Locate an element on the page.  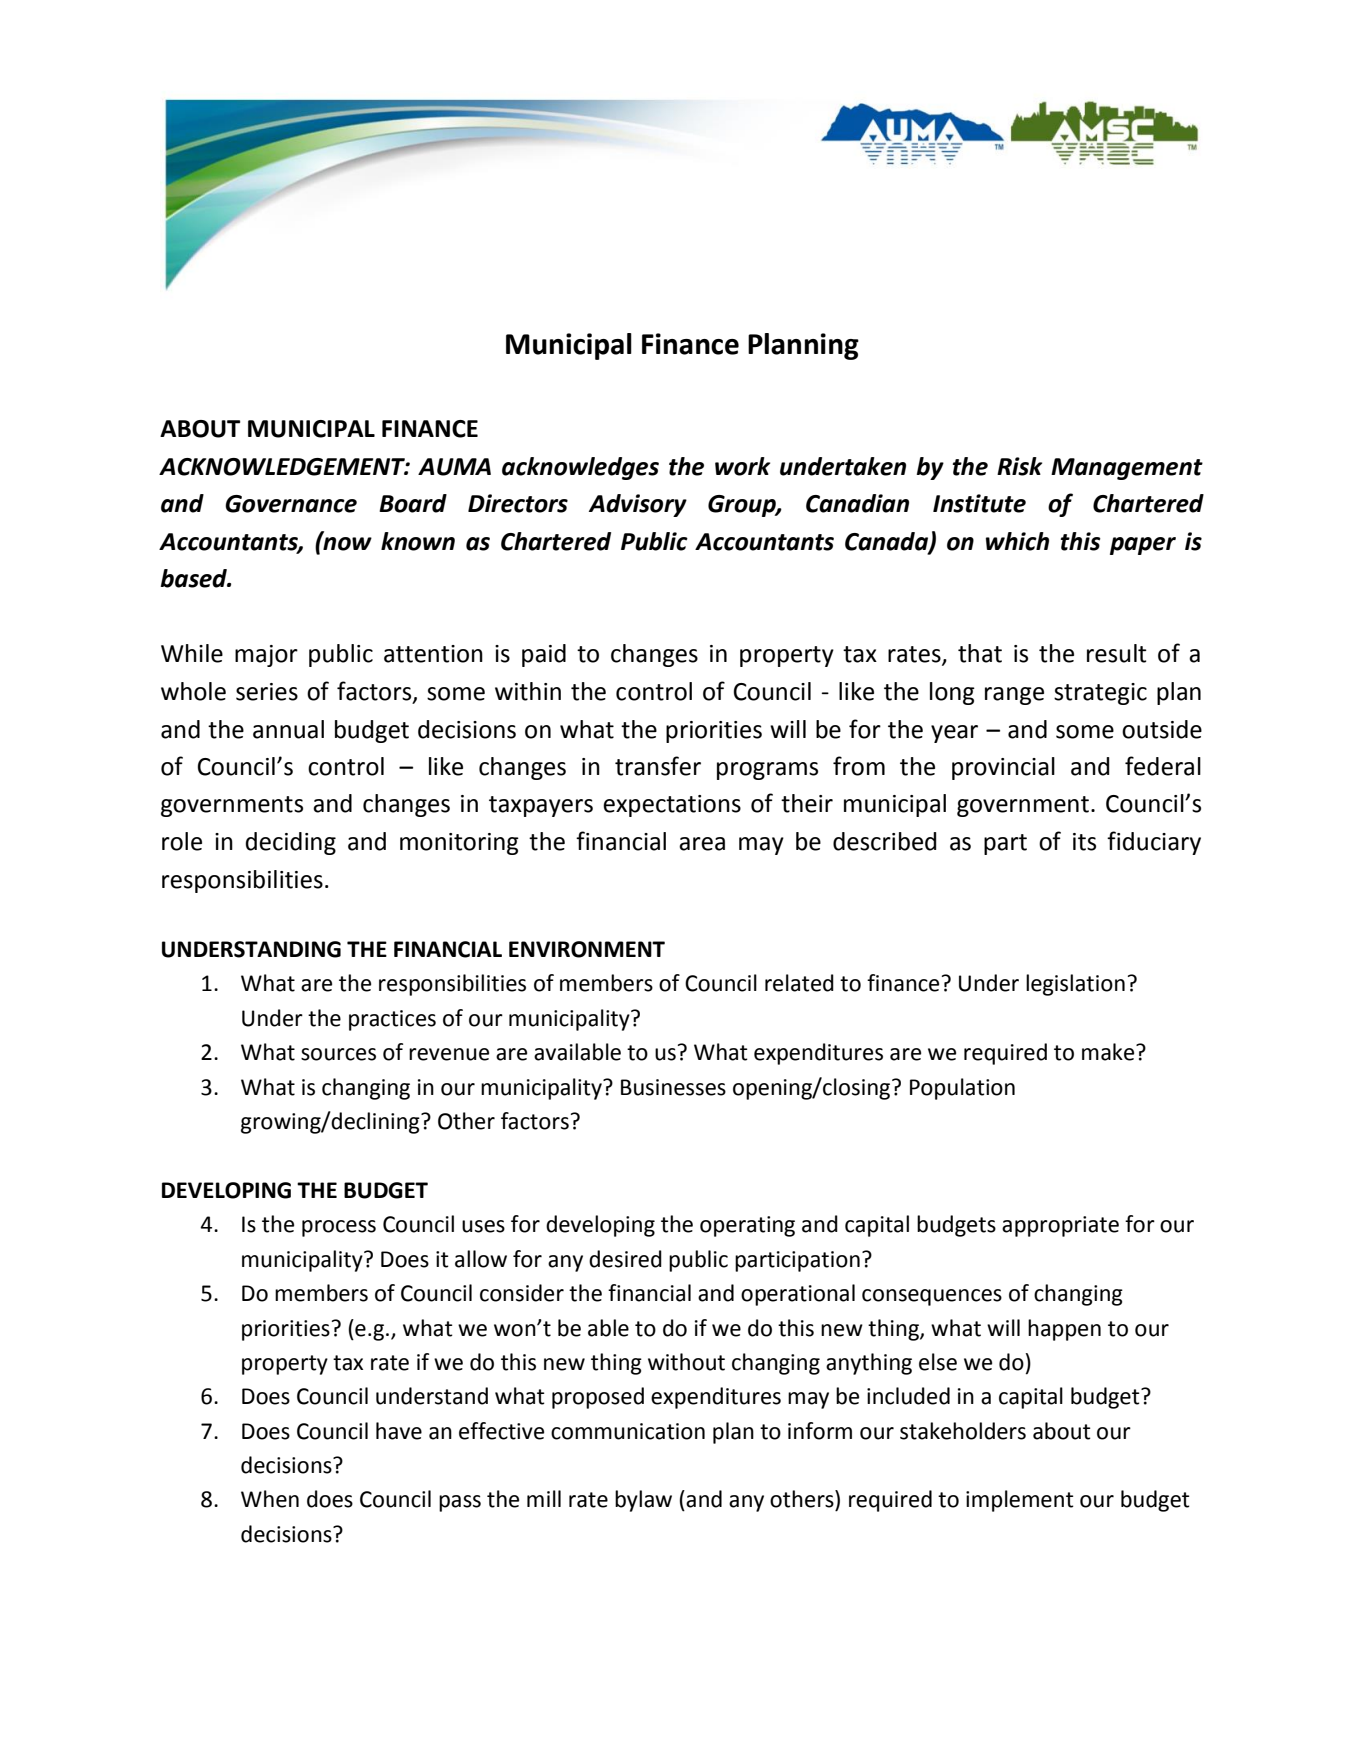
When is located at coordinates (270, 1499).
